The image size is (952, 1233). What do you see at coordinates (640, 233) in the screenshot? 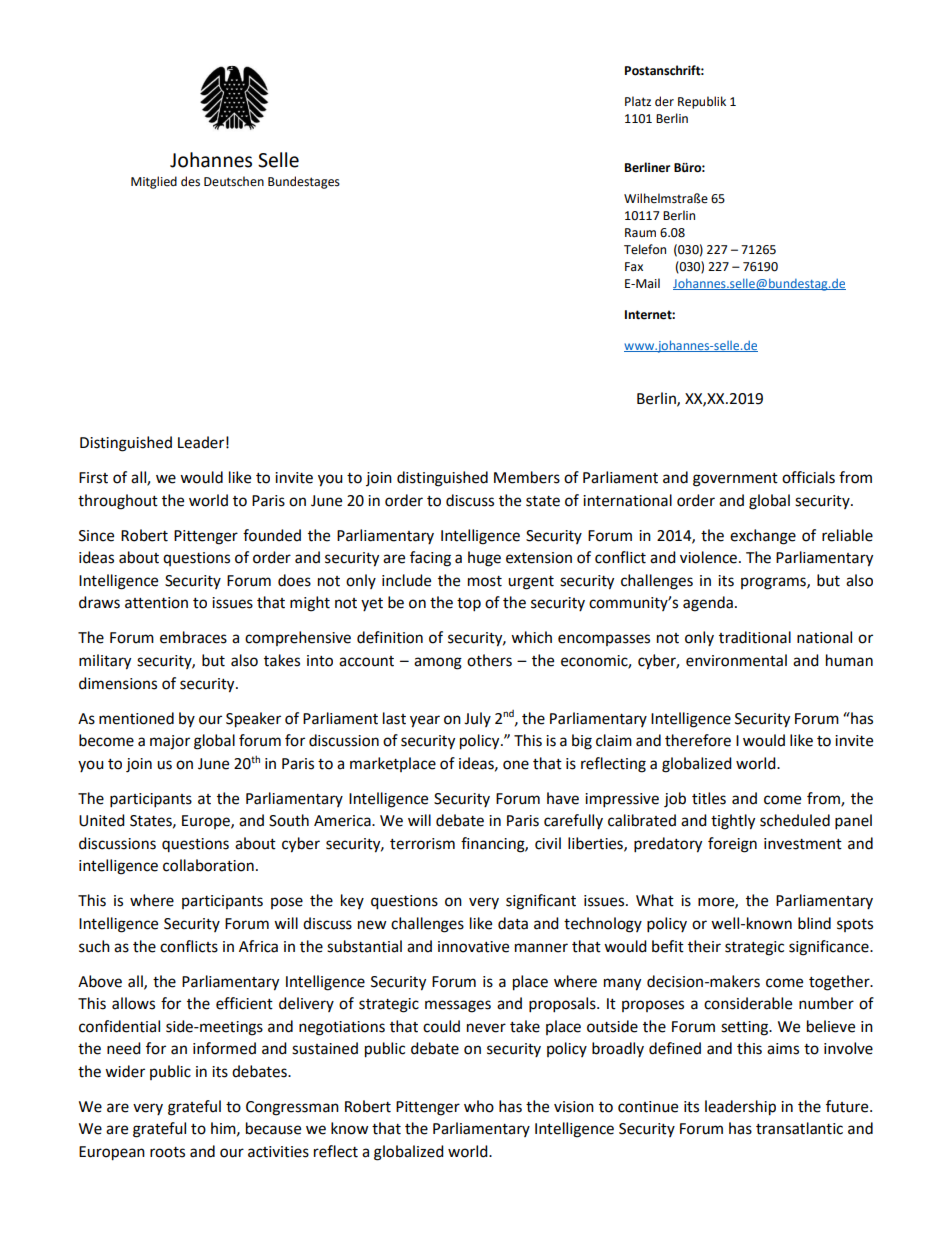
I see `Raum` at bounding box center [640, 233].
